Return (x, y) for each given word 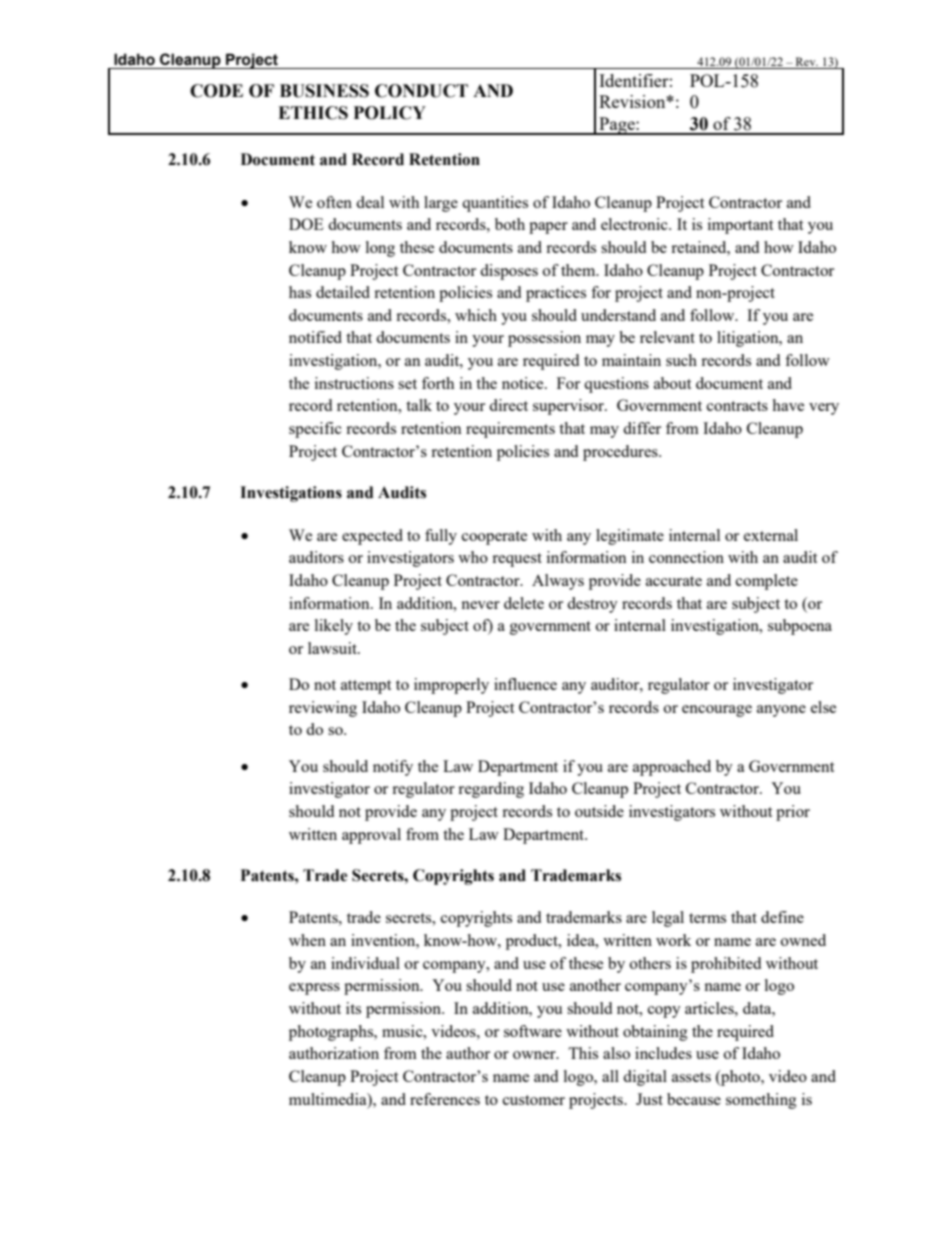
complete (767, 582)
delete (524, 603)
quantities (495, 204)
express (314, 989)
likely (334, 627)
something (761, 1101)
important (740, 226)
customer (534, 1100)
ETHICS (313, 113)
